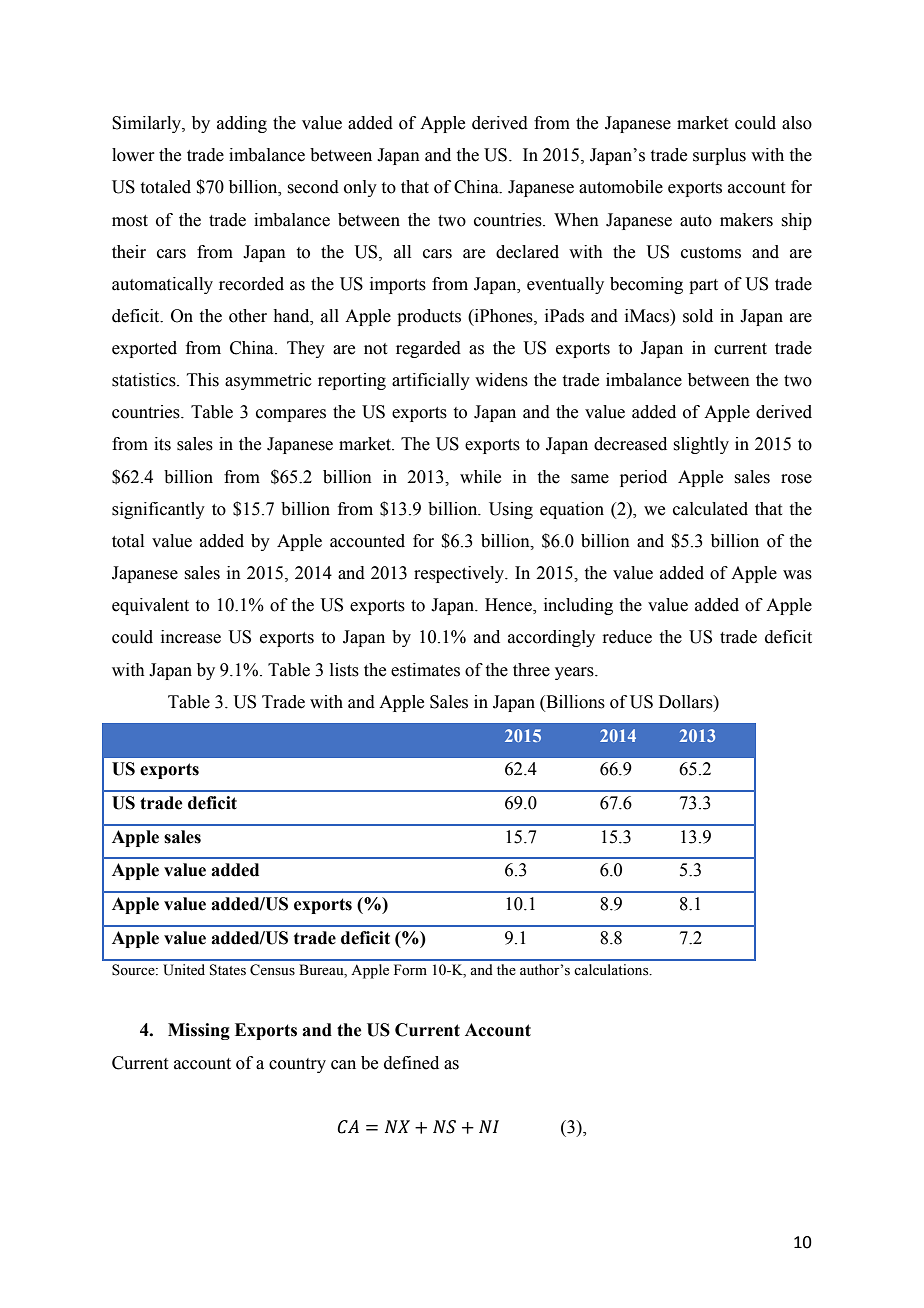 This page has height=1308, width=924. What do you see at coordinates (242, 124) in the page?
I see `adding` at bounding box center [242, 124].
